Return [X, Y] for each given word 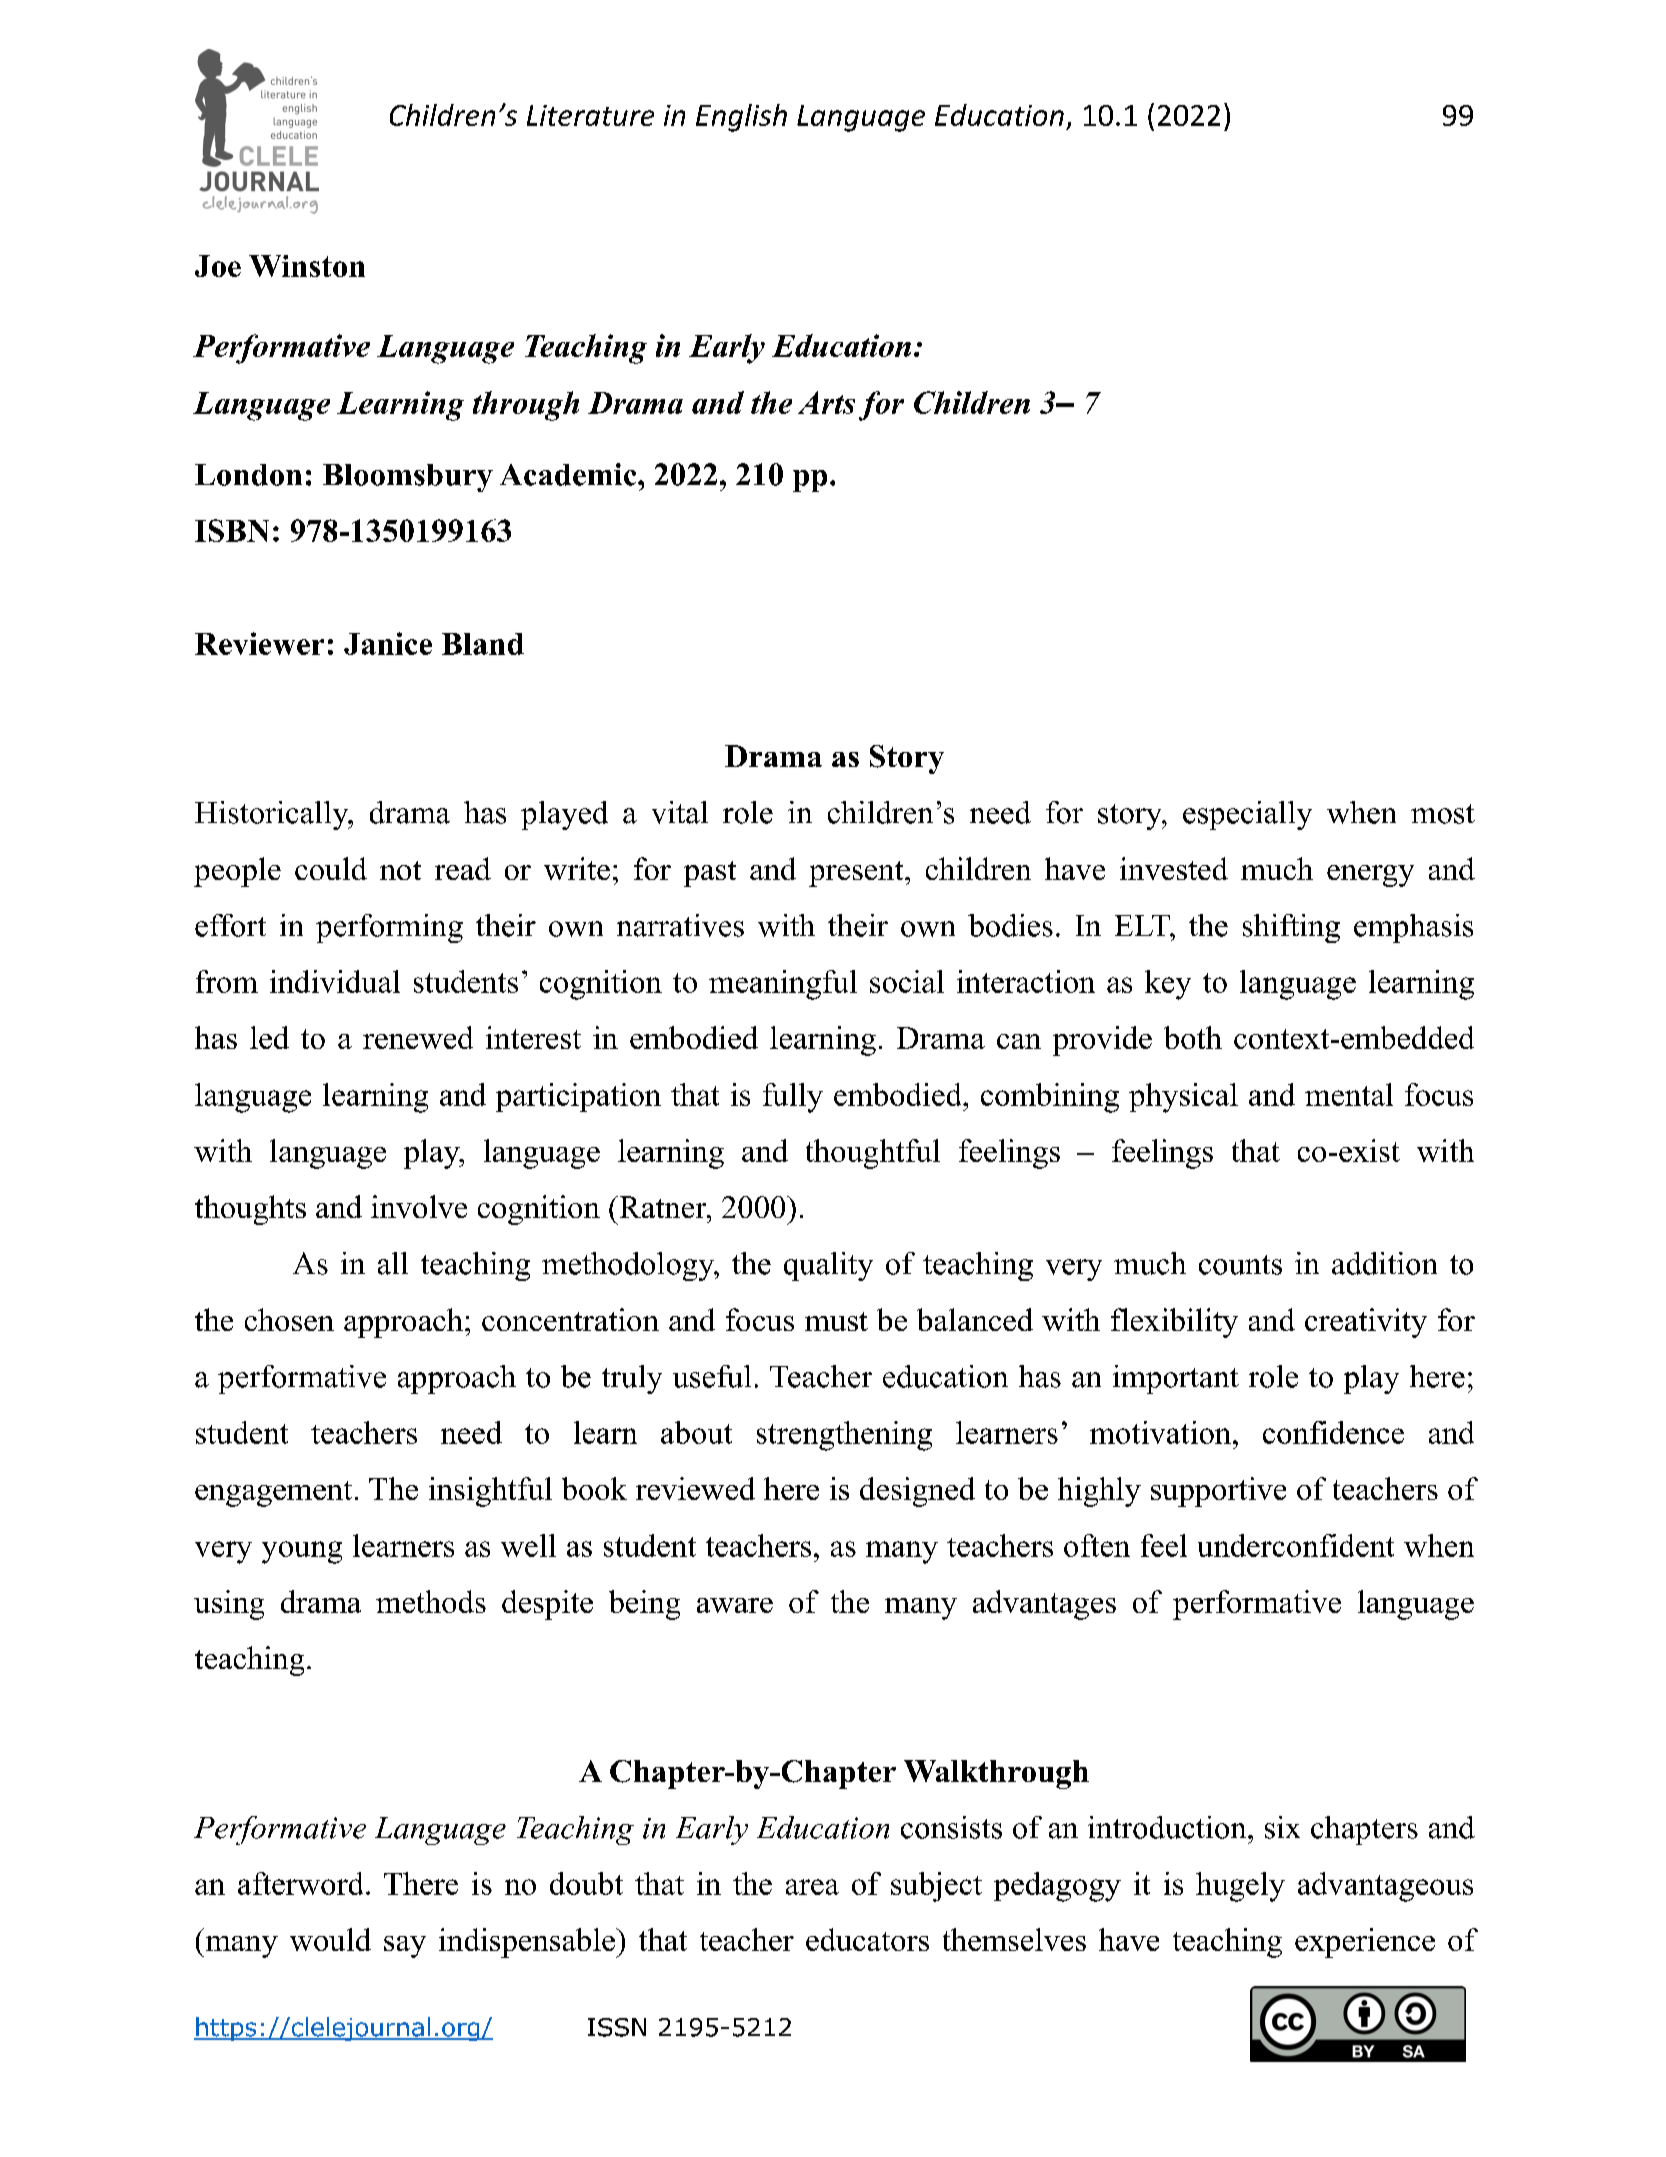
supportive [1218, 1492]
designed [917, 1492]
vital [680, 812]
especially [1247, 815]
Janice [388, 643]
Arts [826, 402]
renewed [418, 1037]
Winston [307, 266]
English [741, 118]
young [302, 1552]
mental [1349, 1094]
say [405, 1947]
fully [793, 1098]
